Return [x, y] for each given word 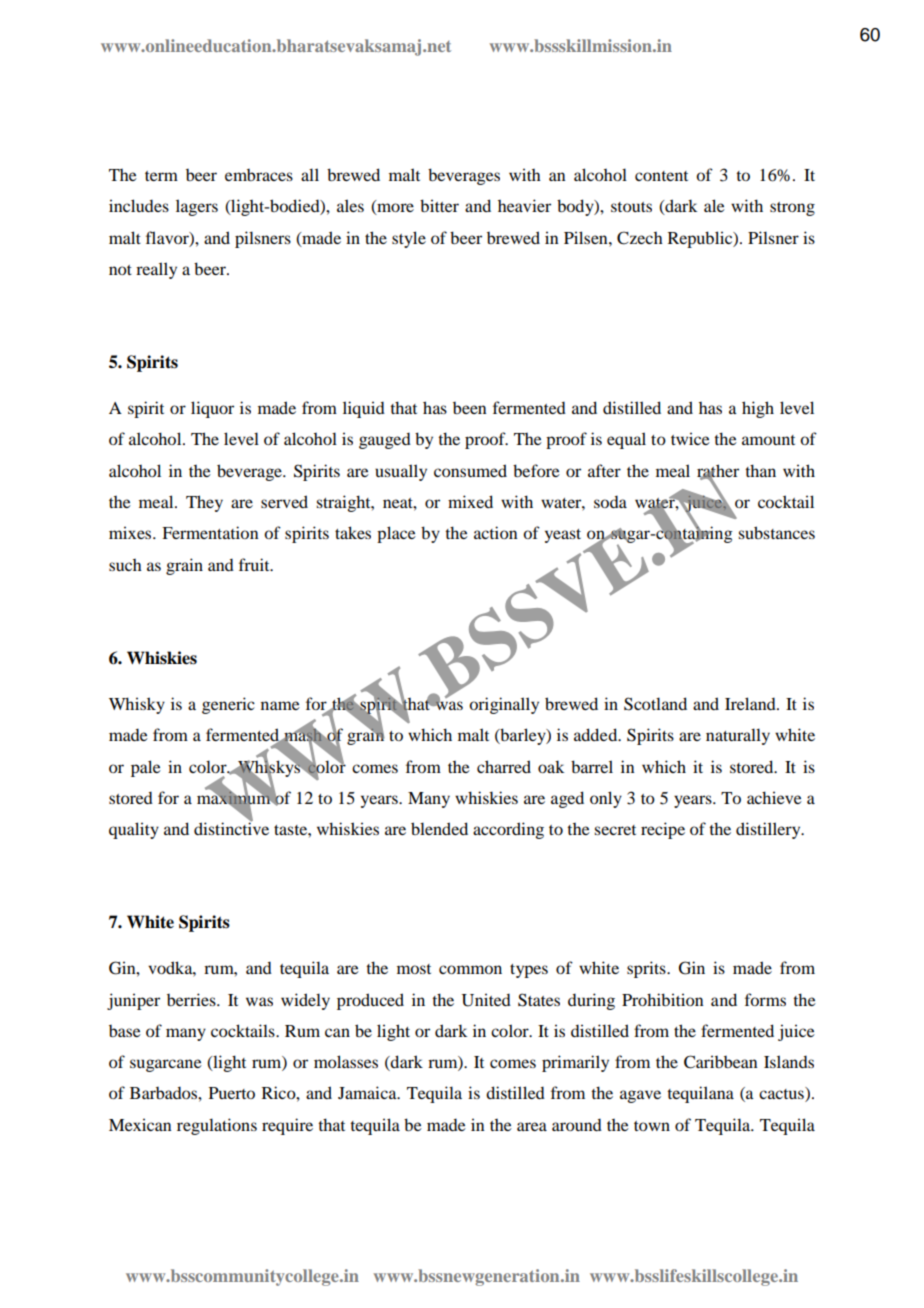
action [496, 532]
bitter [439, 205]
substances [776, 532]
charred [504, 766]
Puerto [232, 1093]
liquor [212, 409]
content [661, 176]
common [470, 969]
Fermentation [210, 532]
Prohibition [663, 999]
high [758, 409]
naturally [738, 736]
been [470, 408]
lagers [197, 207]
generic [228, 705]
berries [192, 999]
